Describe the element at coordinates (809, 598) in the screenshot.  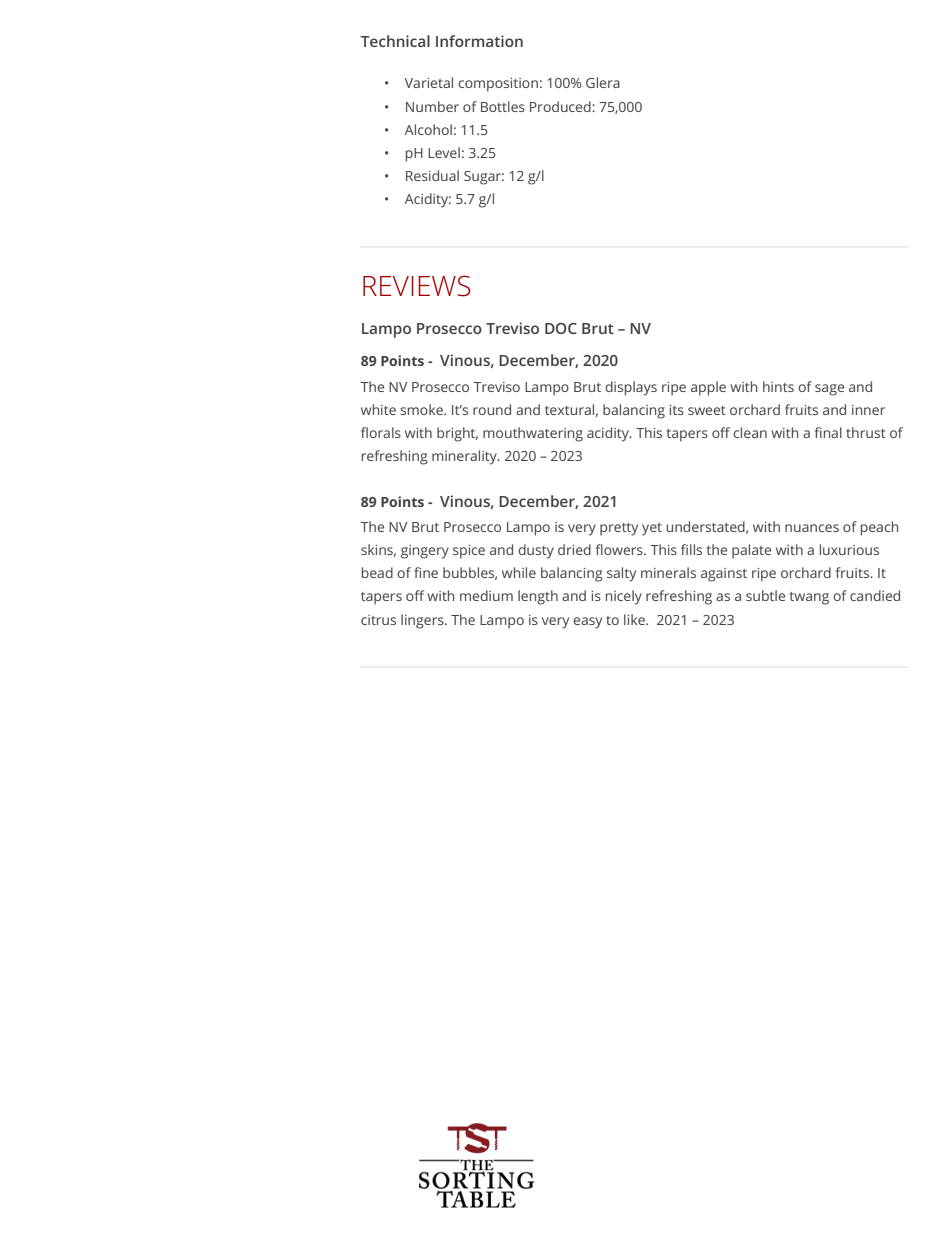
I see `twang` at that location.
